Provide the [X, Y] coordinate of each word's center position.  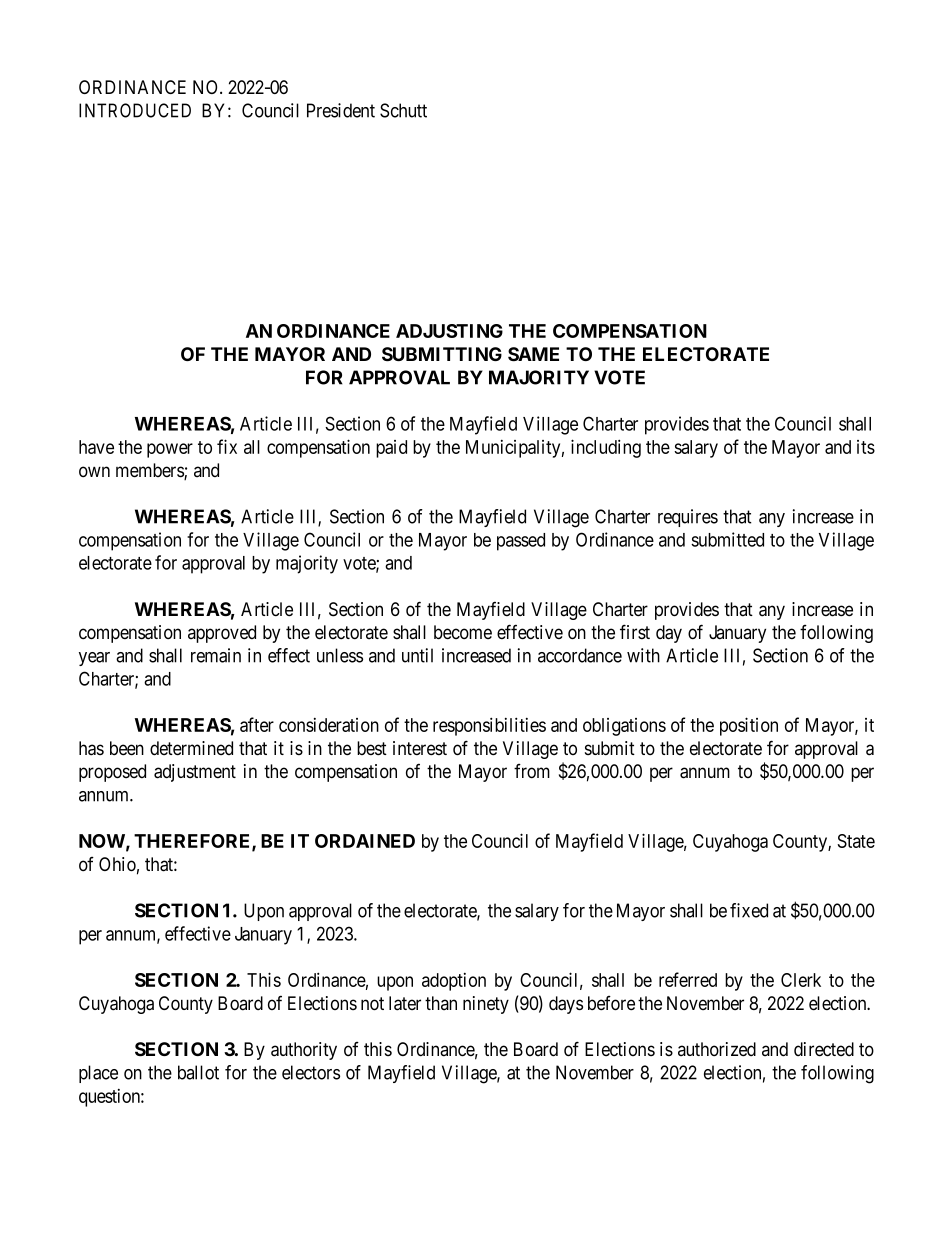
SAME [533, 354]
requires [688, 518]
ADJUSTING [449, 331]
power [170, 450]
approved [222, 634]
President [341, 110]
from [532, 771]
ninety [486, 1005]
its [866, 447]
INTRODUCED [135, 110]
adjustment [195, 773]
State [856, 841]
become [463, 632]
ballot [198, 1072]
